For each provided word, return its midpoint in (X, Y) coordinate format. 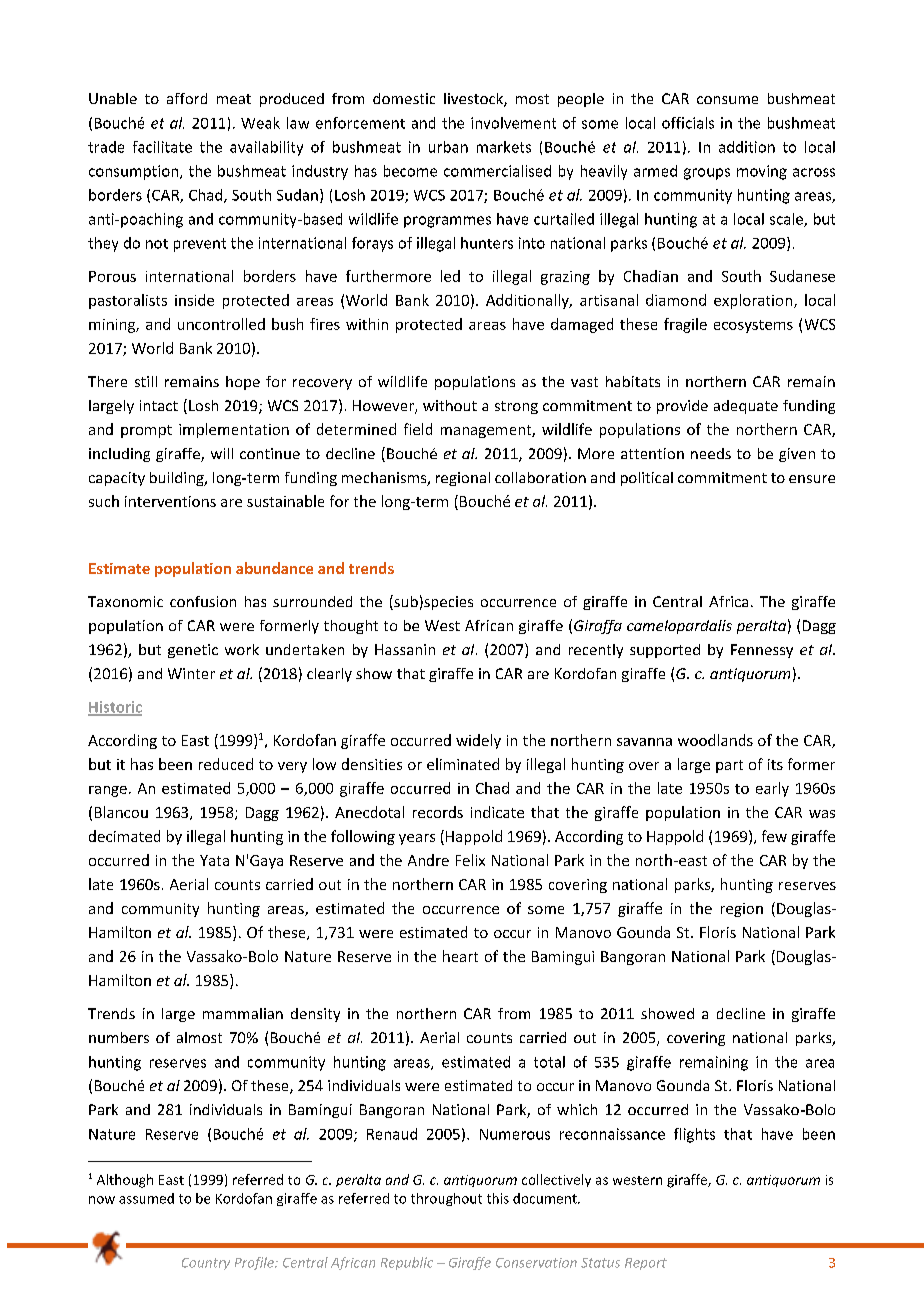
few (774, 836)
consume (727, 100)
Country (206, 1264)
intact (159, 405)
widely (478, 741)
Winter (191, 673)
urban (448, 147)
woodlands (715, 740)
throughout (446, 1199)
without (450, 405)
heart (460, 956)
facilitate (162, 147)
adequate (746, 407)
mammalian (243, 1013)
